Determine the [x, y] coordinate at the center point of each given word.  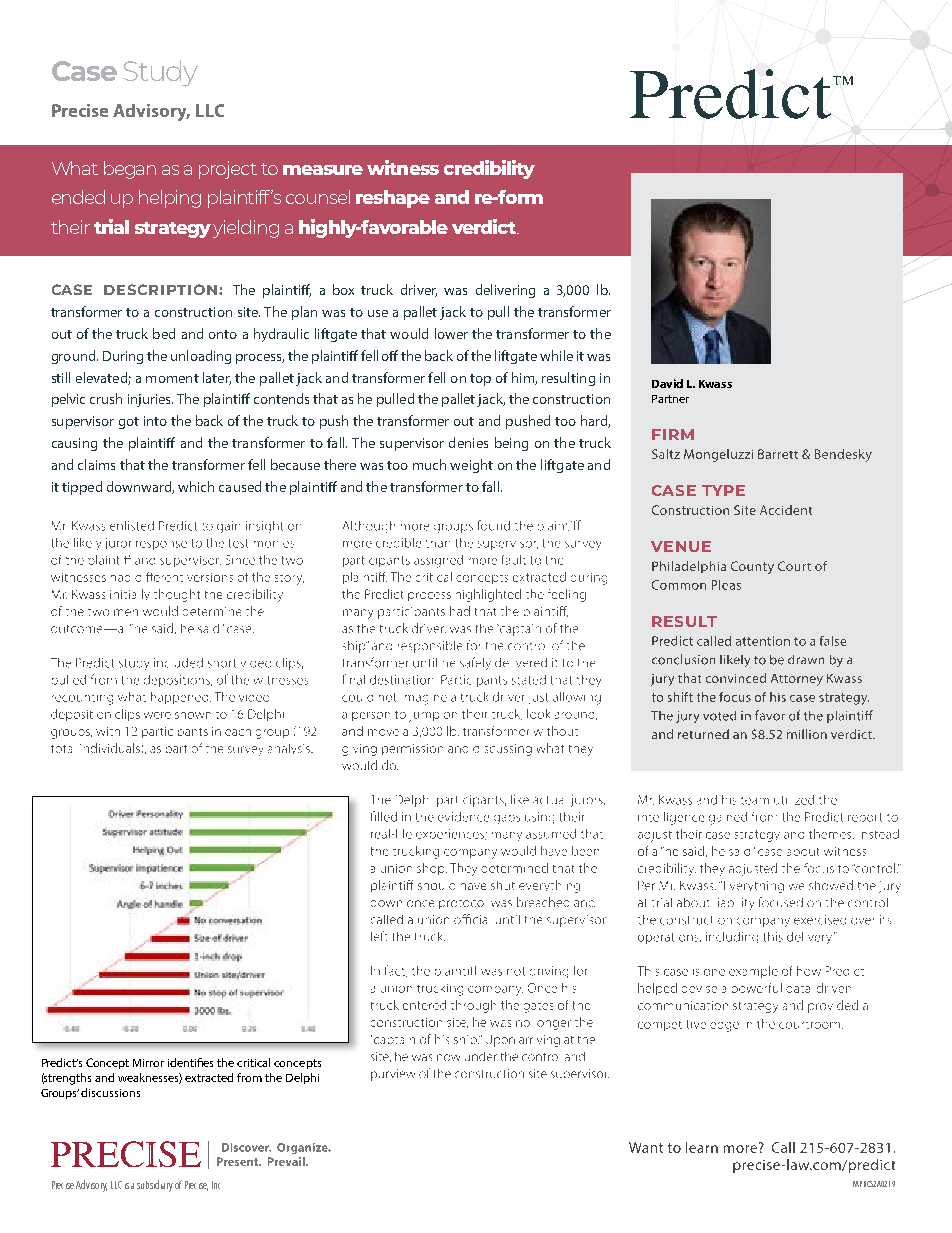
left [379, 936]
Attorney [797, 680]
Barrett [778, 454]
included [178, 663]
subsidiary [155, 1186]
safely [475, 663]
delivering [505, 291]
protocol [461, 904]
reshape [393, 199]
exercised [820, 920]
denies [468, 442]
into [155, 421]
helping [170, 199]
